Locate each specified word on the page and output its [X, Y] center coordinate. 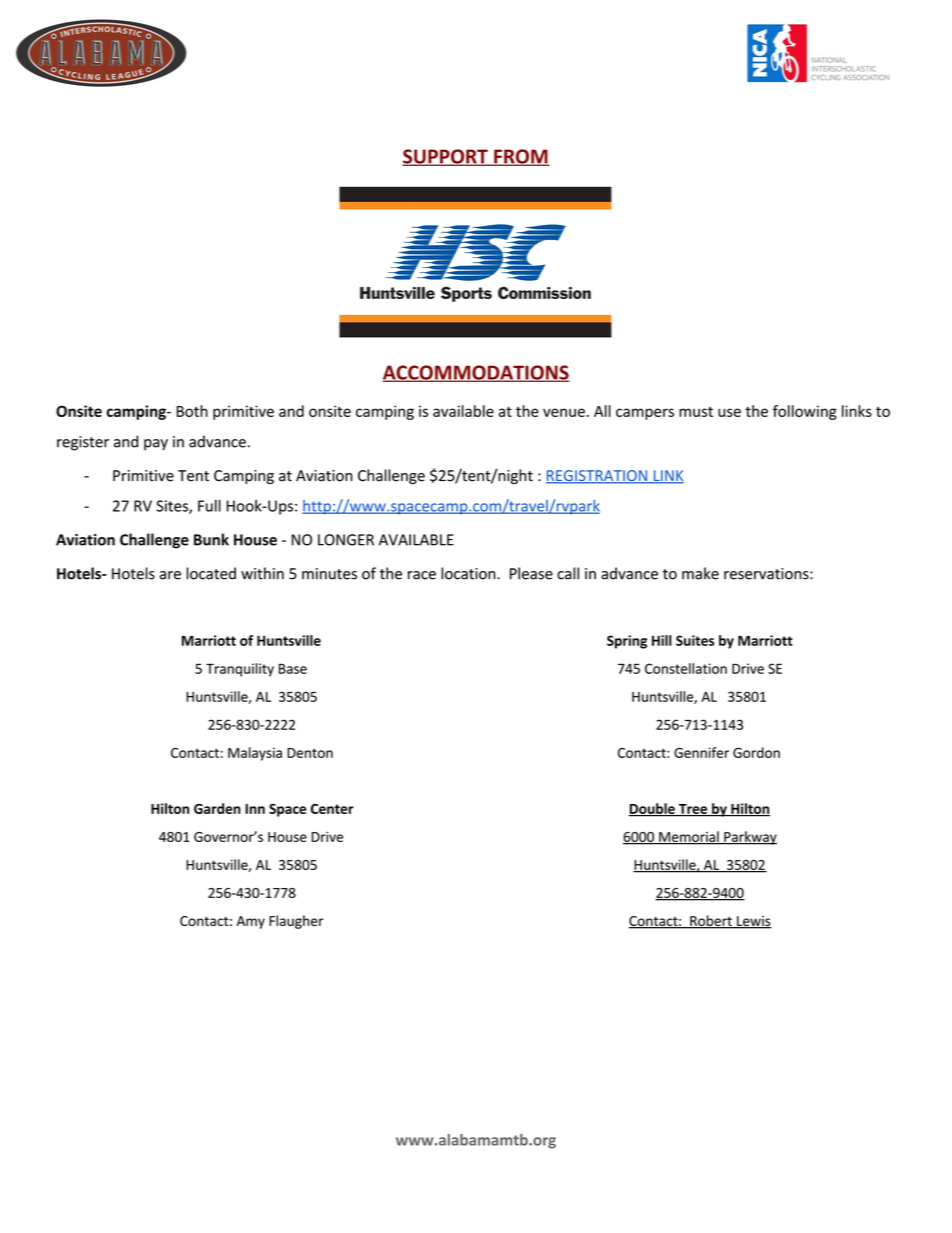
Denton [310, 753]
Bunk [211, 539]
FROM [521, 157]
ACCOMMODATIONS [476, 373]
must [696, 412]
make [700, 573]
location [469, 573]
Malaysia [255, 754]
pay [156, 445]
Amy [250, 922]
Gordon [756, 752]
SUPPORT [446, 157]
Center [332, 809]
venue [564, 412]
